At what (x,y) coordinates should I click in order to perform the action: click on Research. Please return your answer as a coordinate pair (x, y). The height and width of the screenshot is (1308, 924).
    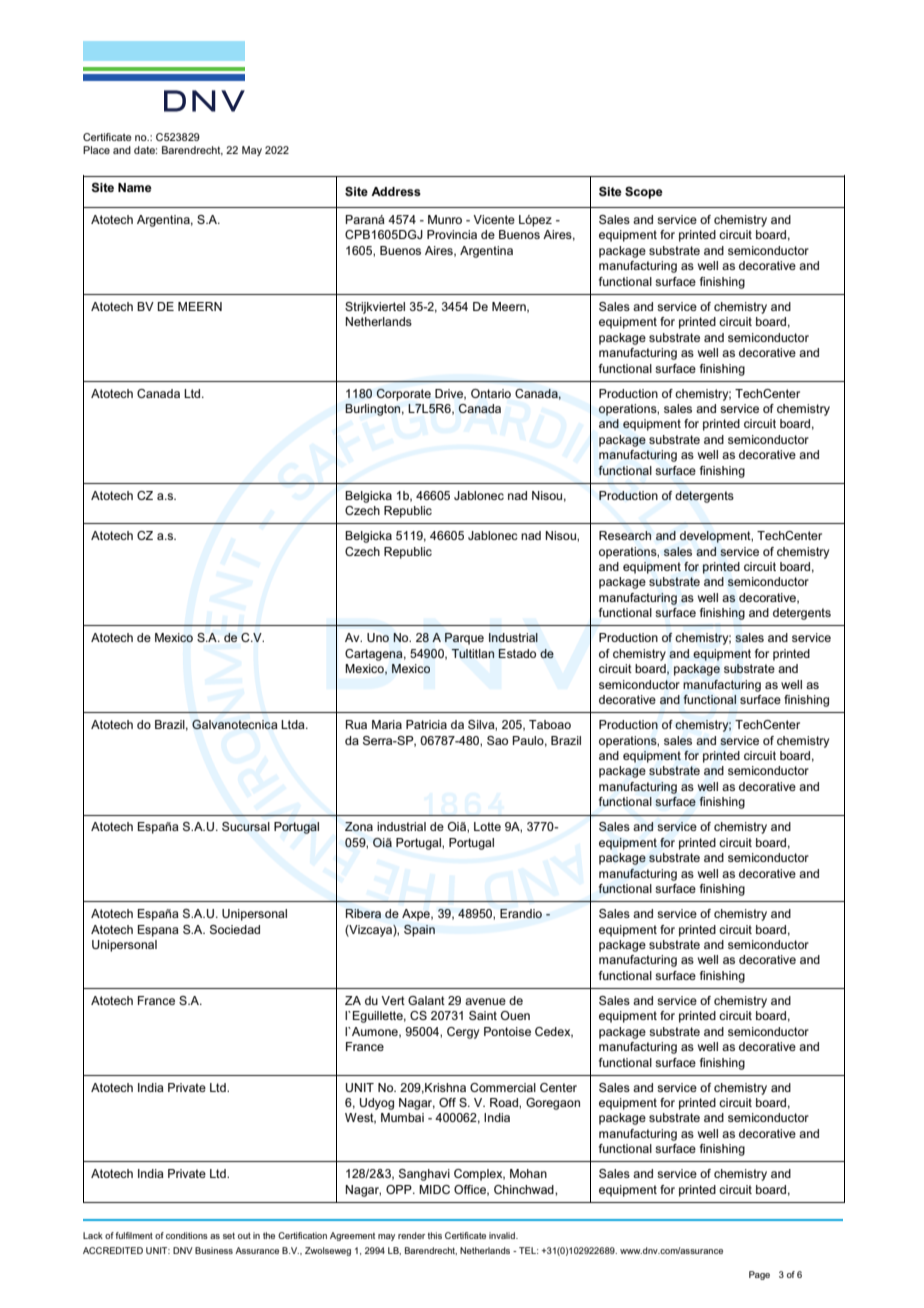
    Looking at the image, I should click on (625, 535).
